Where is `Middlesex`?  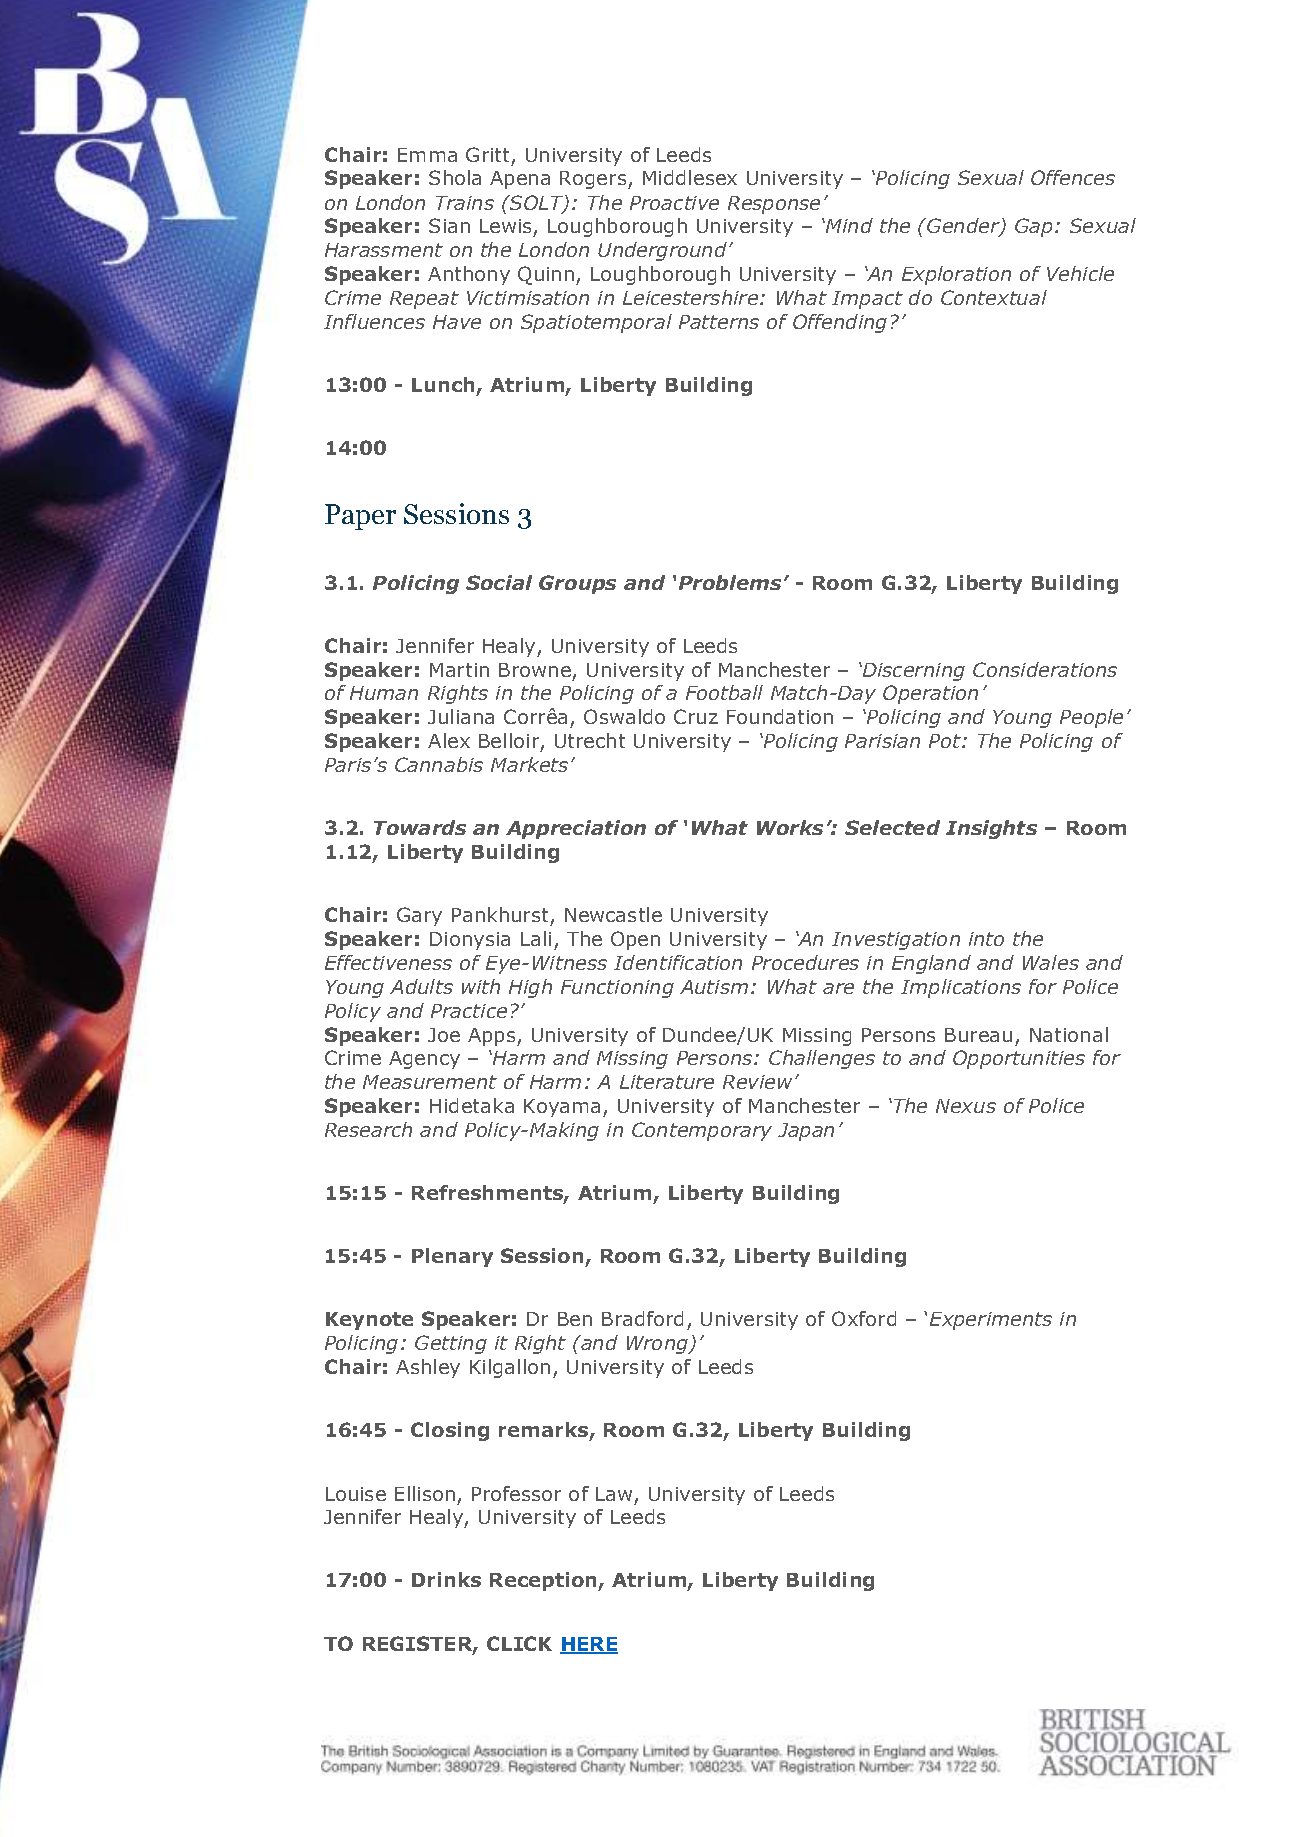 Middlesex is located at coordinates (690, 177).
